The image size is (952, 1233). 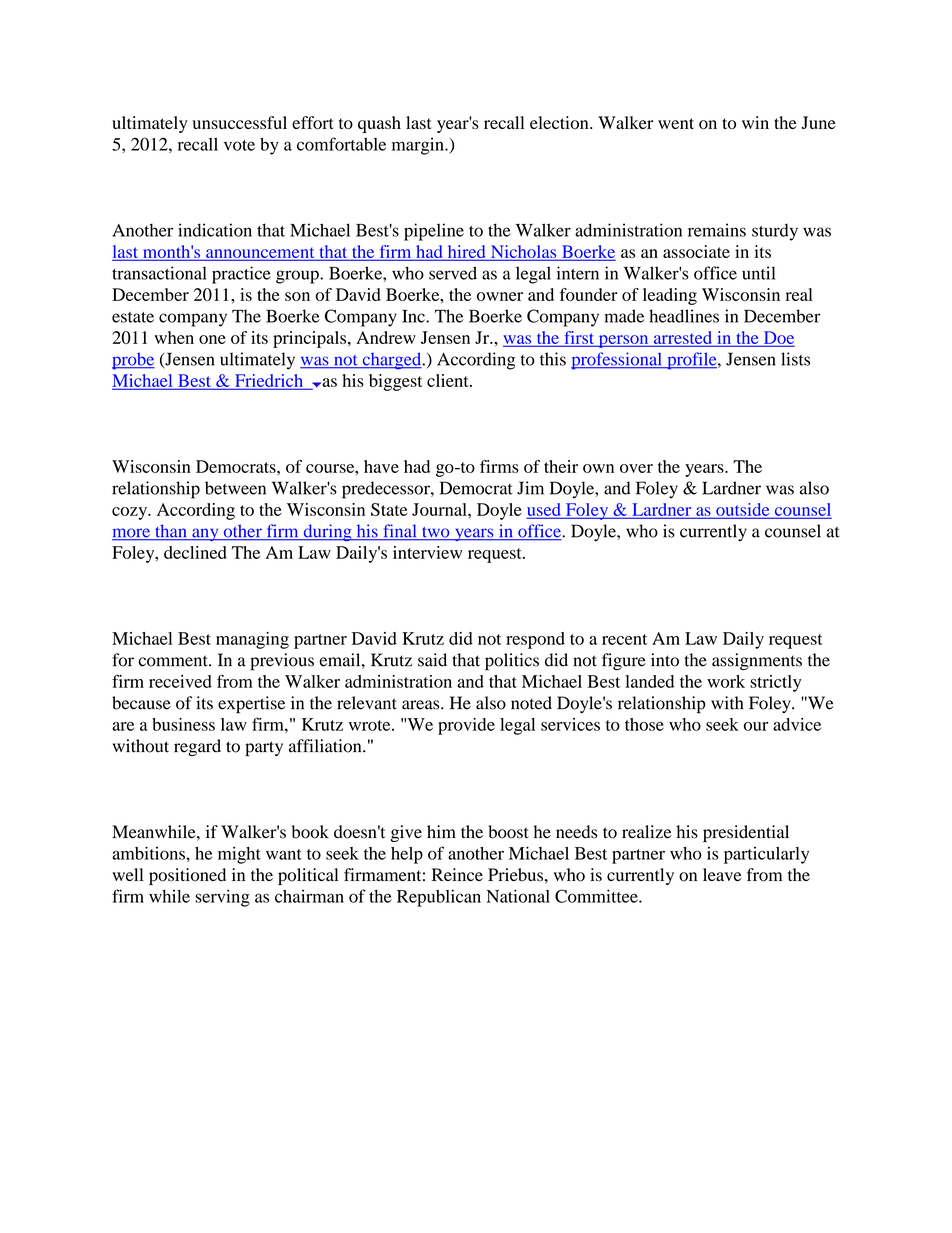 I want to click on win, so click(x=755, y=122).
